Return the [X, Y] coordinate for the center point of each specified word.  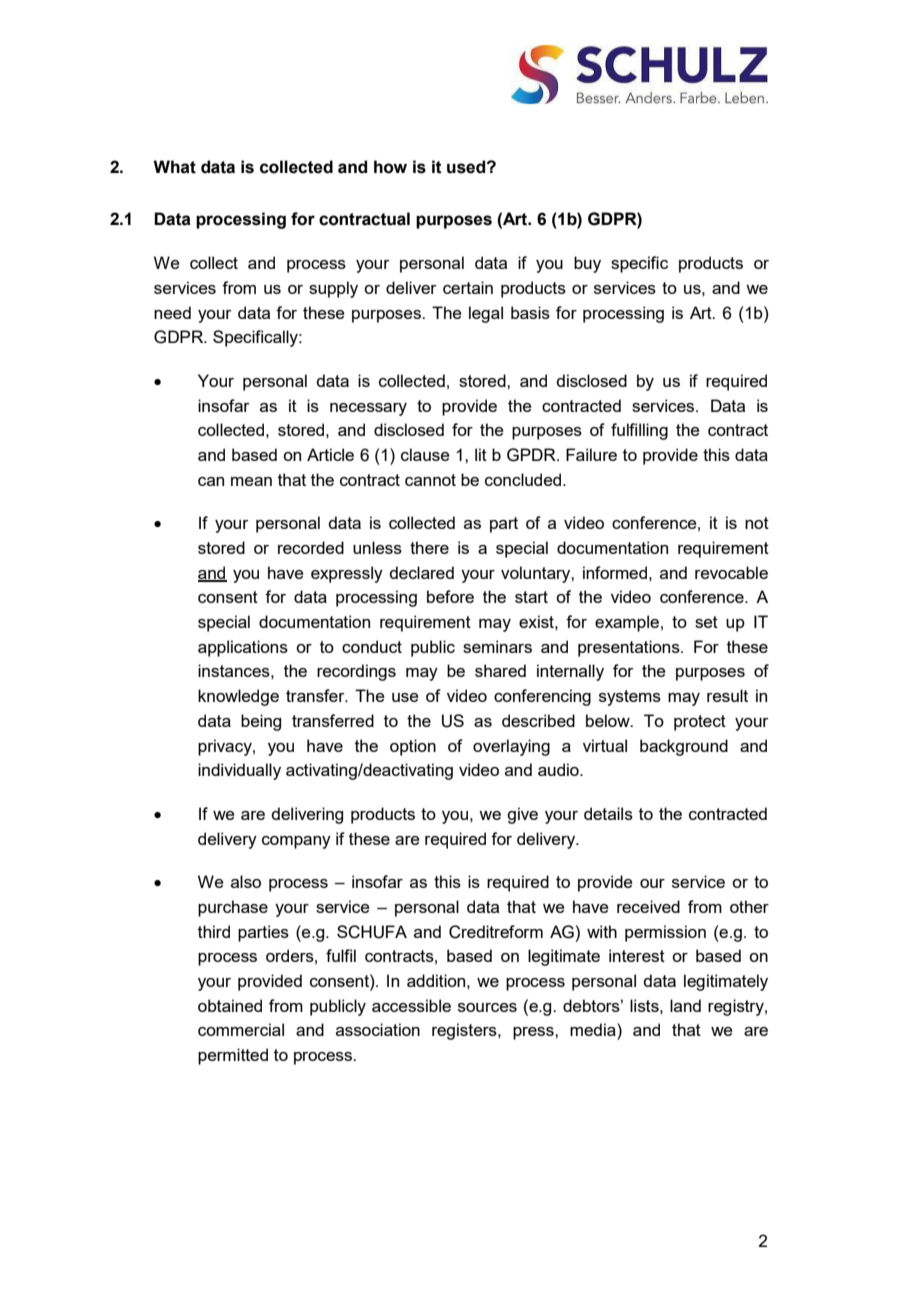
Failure [591, 454]
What [174, 167]
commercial [241, 1029]
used [467, 167]
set [706, 622]
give [522, 815]
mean [251, 481]
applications [243, 648]
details [608, 813]
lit [481, 454]
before [450, 596]
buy [587, 264]
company [296, 842]
